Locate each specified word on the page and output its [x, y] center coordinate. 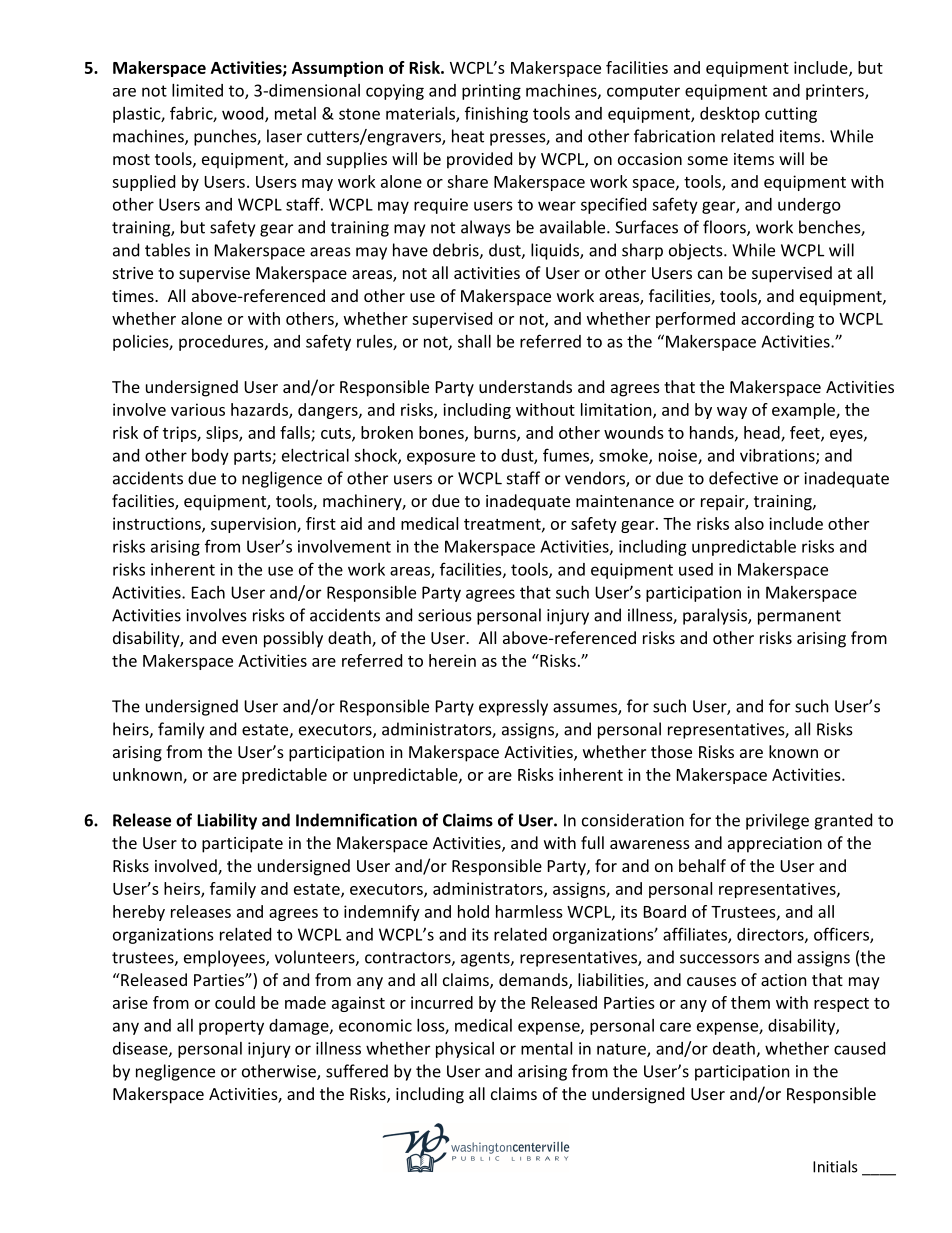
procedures [222, 343]
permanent [799, 617]
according [777, 320]
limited [197, 90]
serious [445, 615]
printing [491, 92]
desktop [730, 115]
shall [474, 341]
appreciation [775, 845]
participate [242, 845]
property [231, 1027]
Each [208, 592]
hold [473, 911]
